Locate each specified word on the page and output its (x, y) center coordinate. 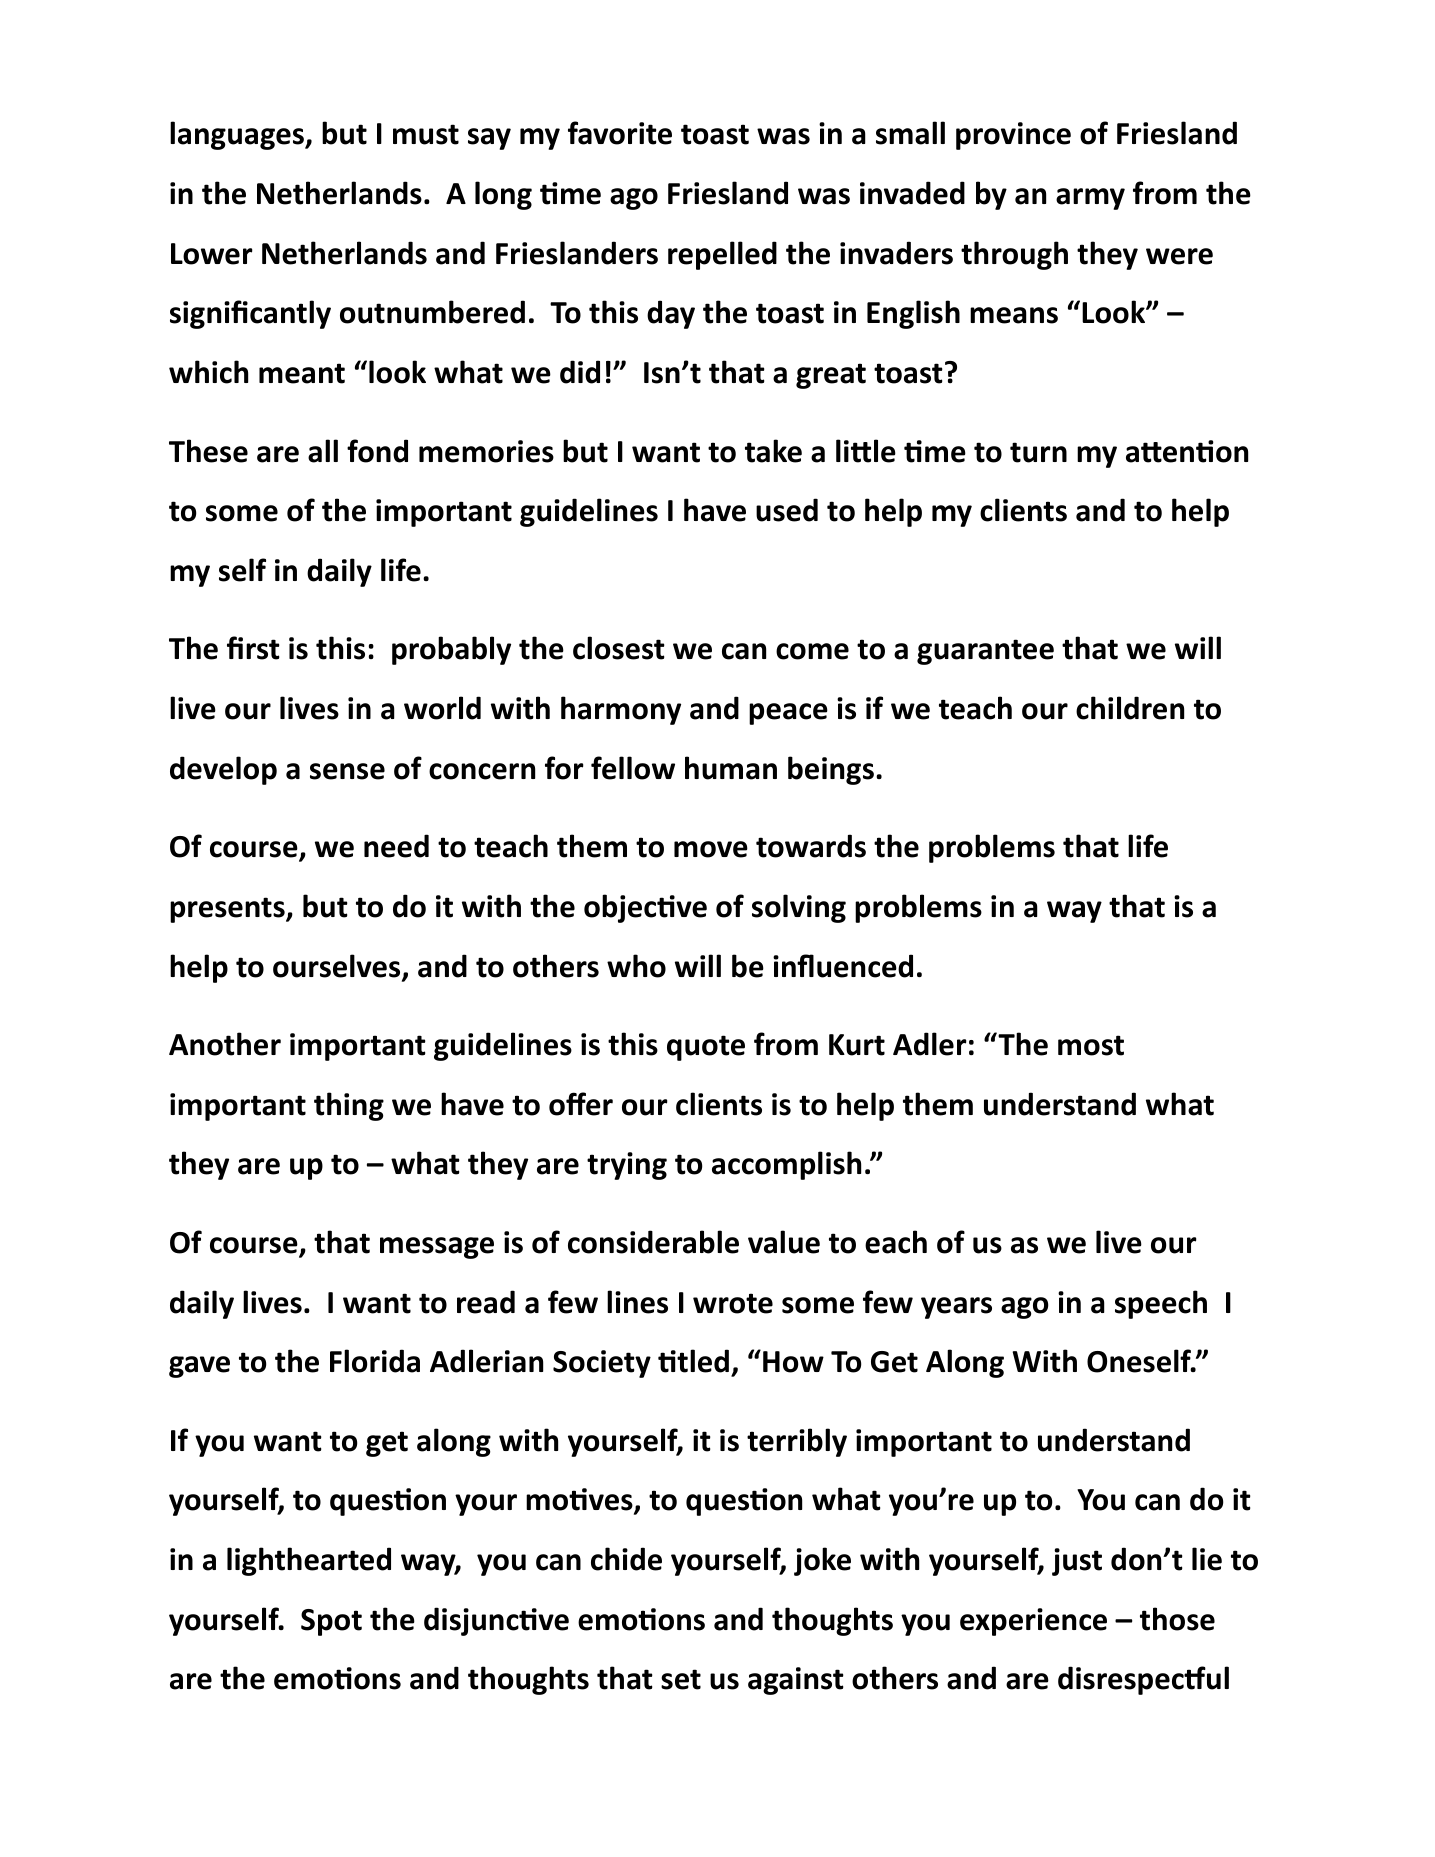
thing (349, 1106)
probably (451, 650)
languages (238, 135)
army (1090, 199)
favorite (620, 133)
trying (627, 1166)
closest (619, 648)
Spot (331, 1622)
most (1091, 1045)
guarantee (985, 652)
